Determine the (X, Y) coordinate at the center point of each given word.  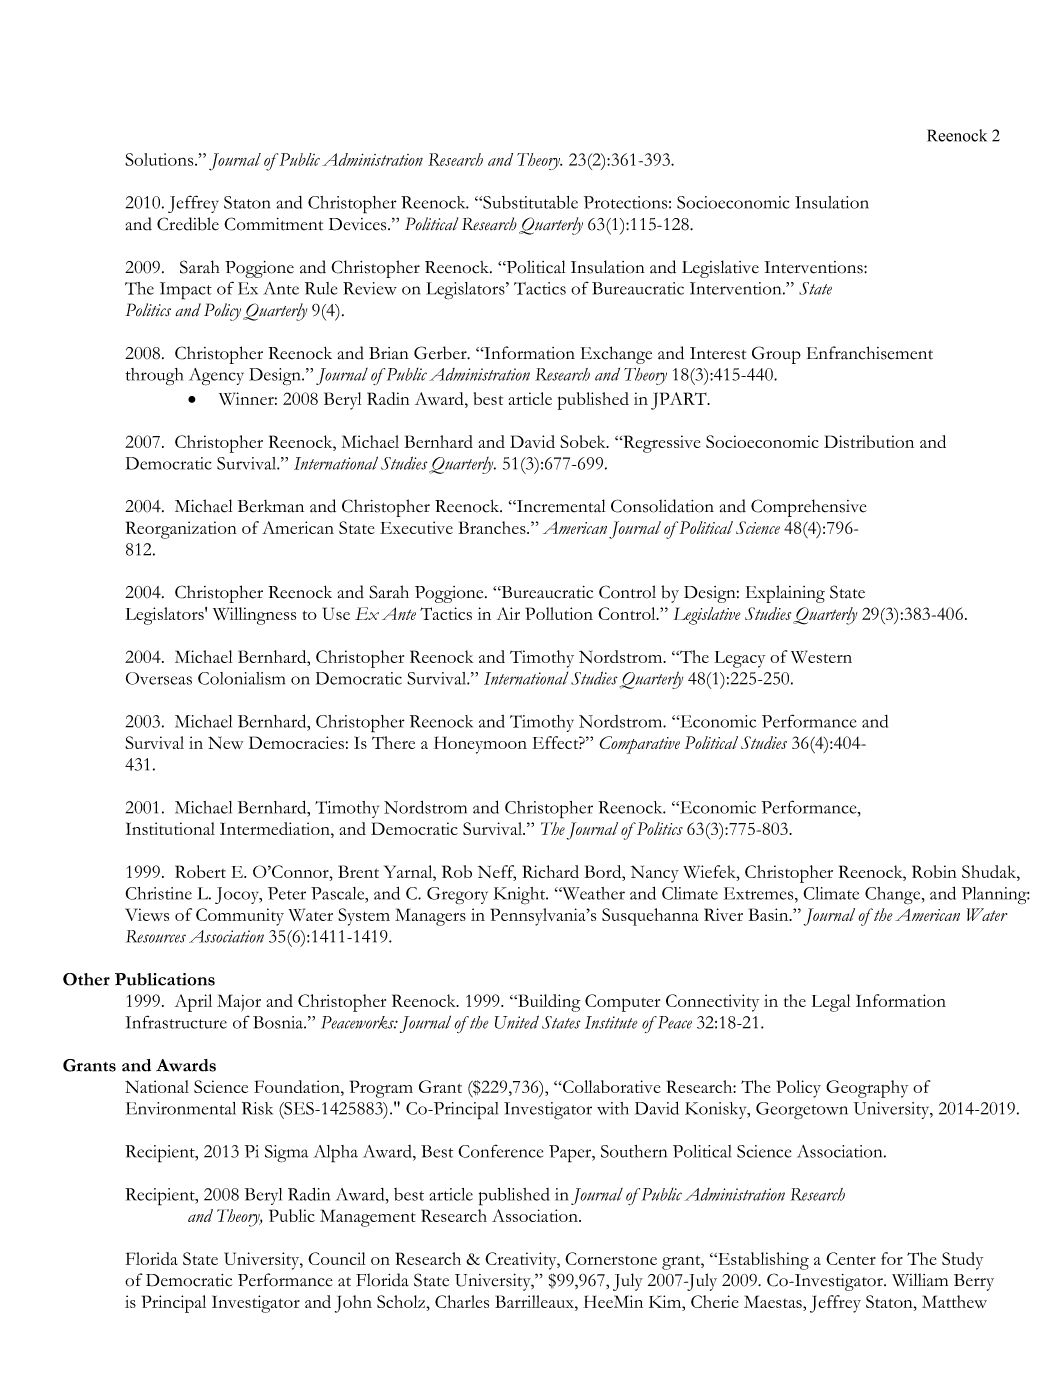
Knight (520, 896)
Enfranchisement (870, 353)
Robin (934, 871)
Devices (359, 224)
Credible (188, 224)
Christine (158, 893)
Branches (493, 527)
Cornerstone (611, 1258)
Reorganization (181, 530)
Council (336, 1258)
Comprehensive (809, 508)
